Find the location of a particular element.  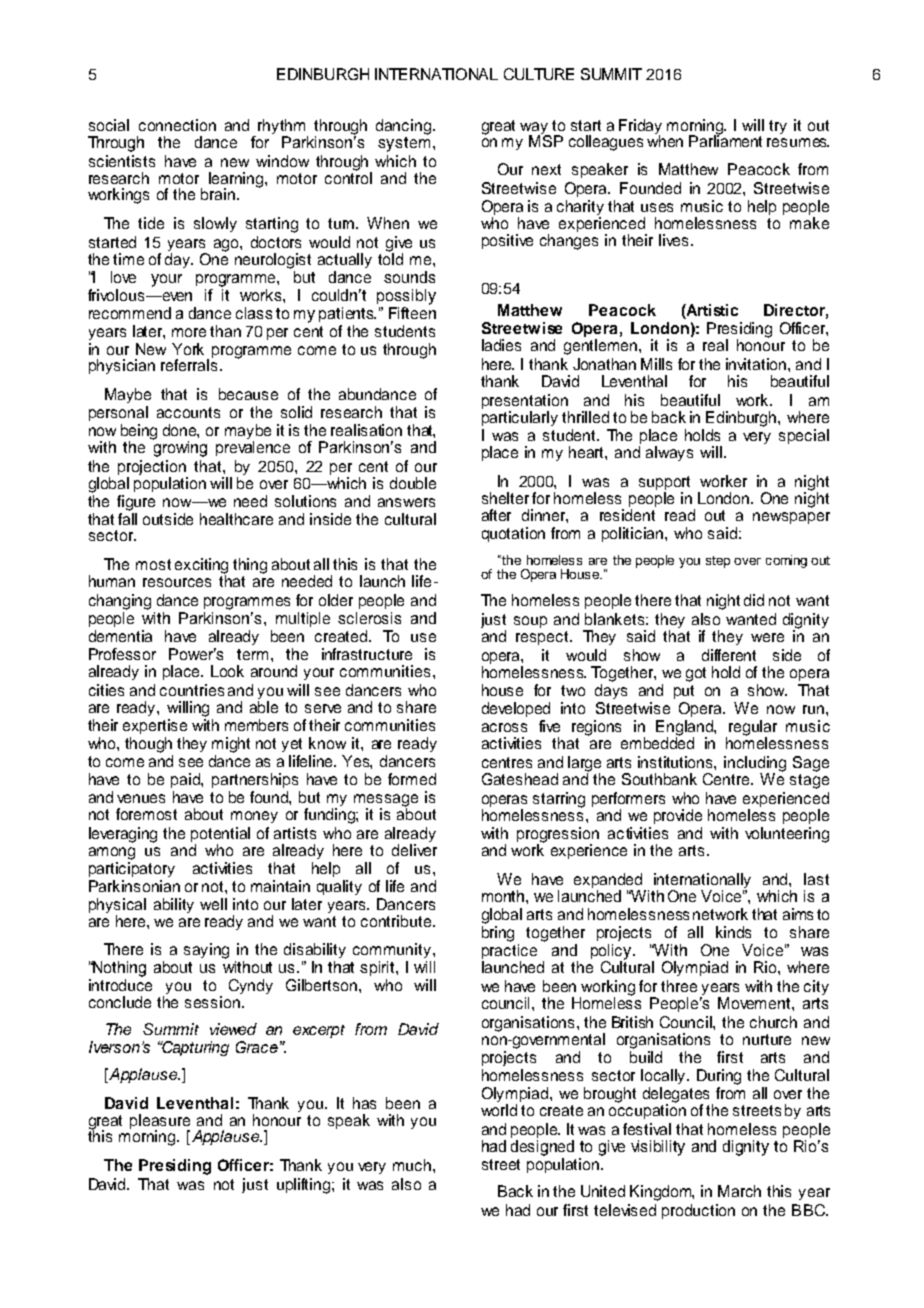

pleasure is located at coordinates (160, 1123).
